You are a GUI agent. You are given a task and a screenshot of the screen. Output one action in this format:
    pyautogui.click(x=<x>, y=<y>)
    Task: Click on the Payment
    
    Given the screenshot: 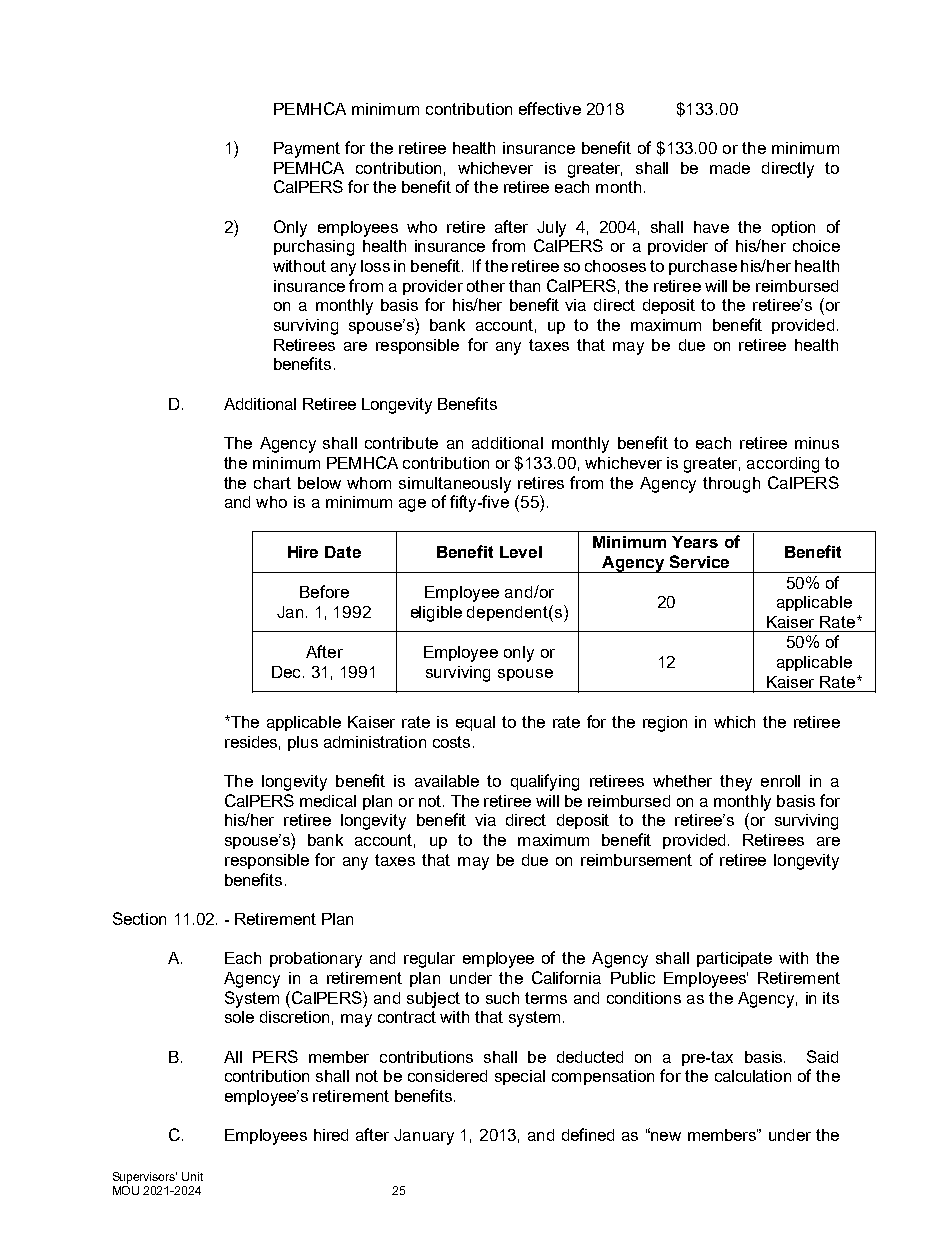 What is the action you would take?
    pyautogui.click(x=307, y=150)
